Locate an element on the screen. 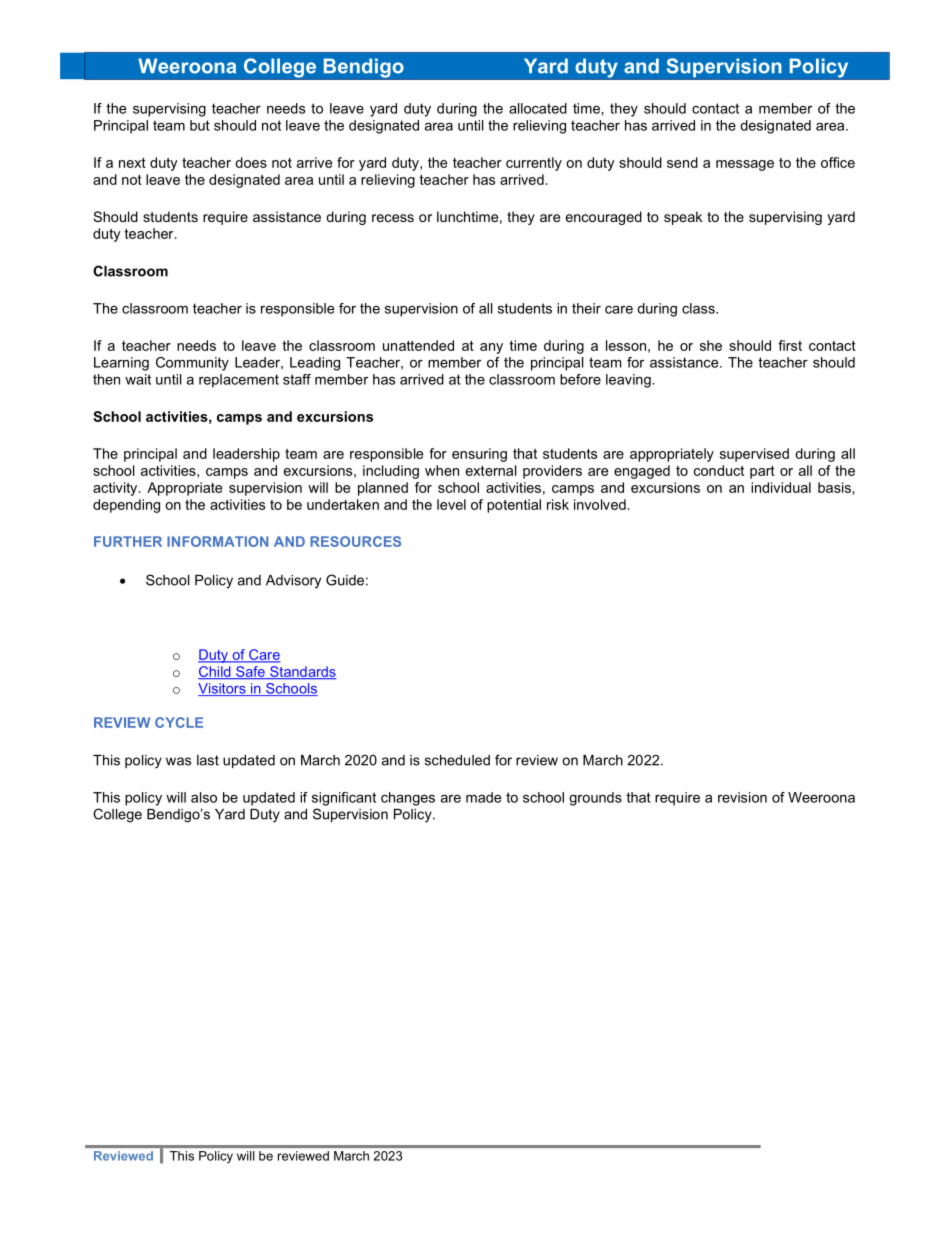 This screenshot has height=1233, width=952. message is located at coordinates (745, 165).
